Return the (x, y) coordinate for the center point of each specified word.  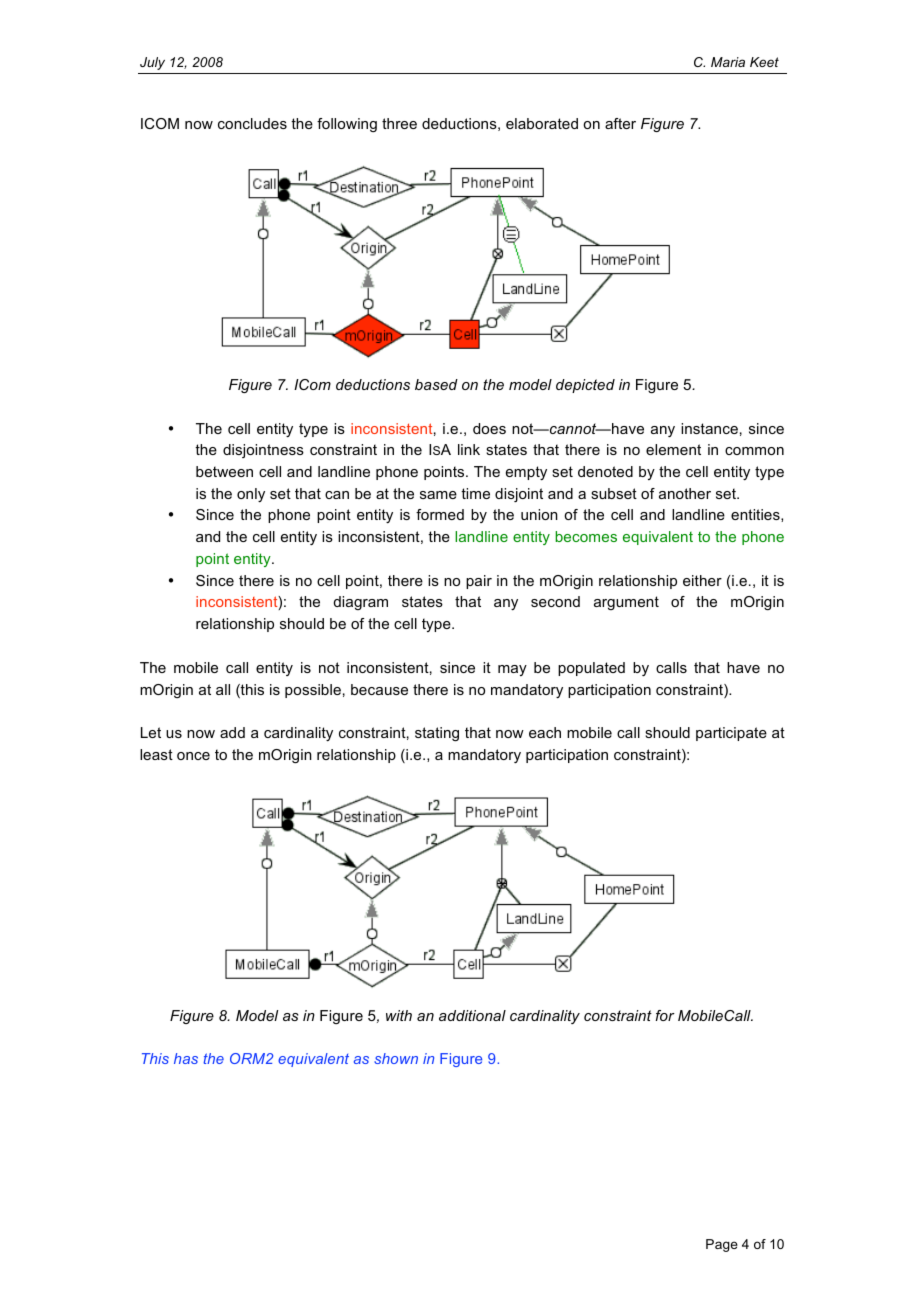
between (224, 471)
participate (731, 734)
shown (396, 1058)
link (469, 449)
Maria (728, 62)
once (193, 756)
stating (437, 734)
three (399, 123)
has (186, 1058)
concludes (252, 123)
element (673, 449)
